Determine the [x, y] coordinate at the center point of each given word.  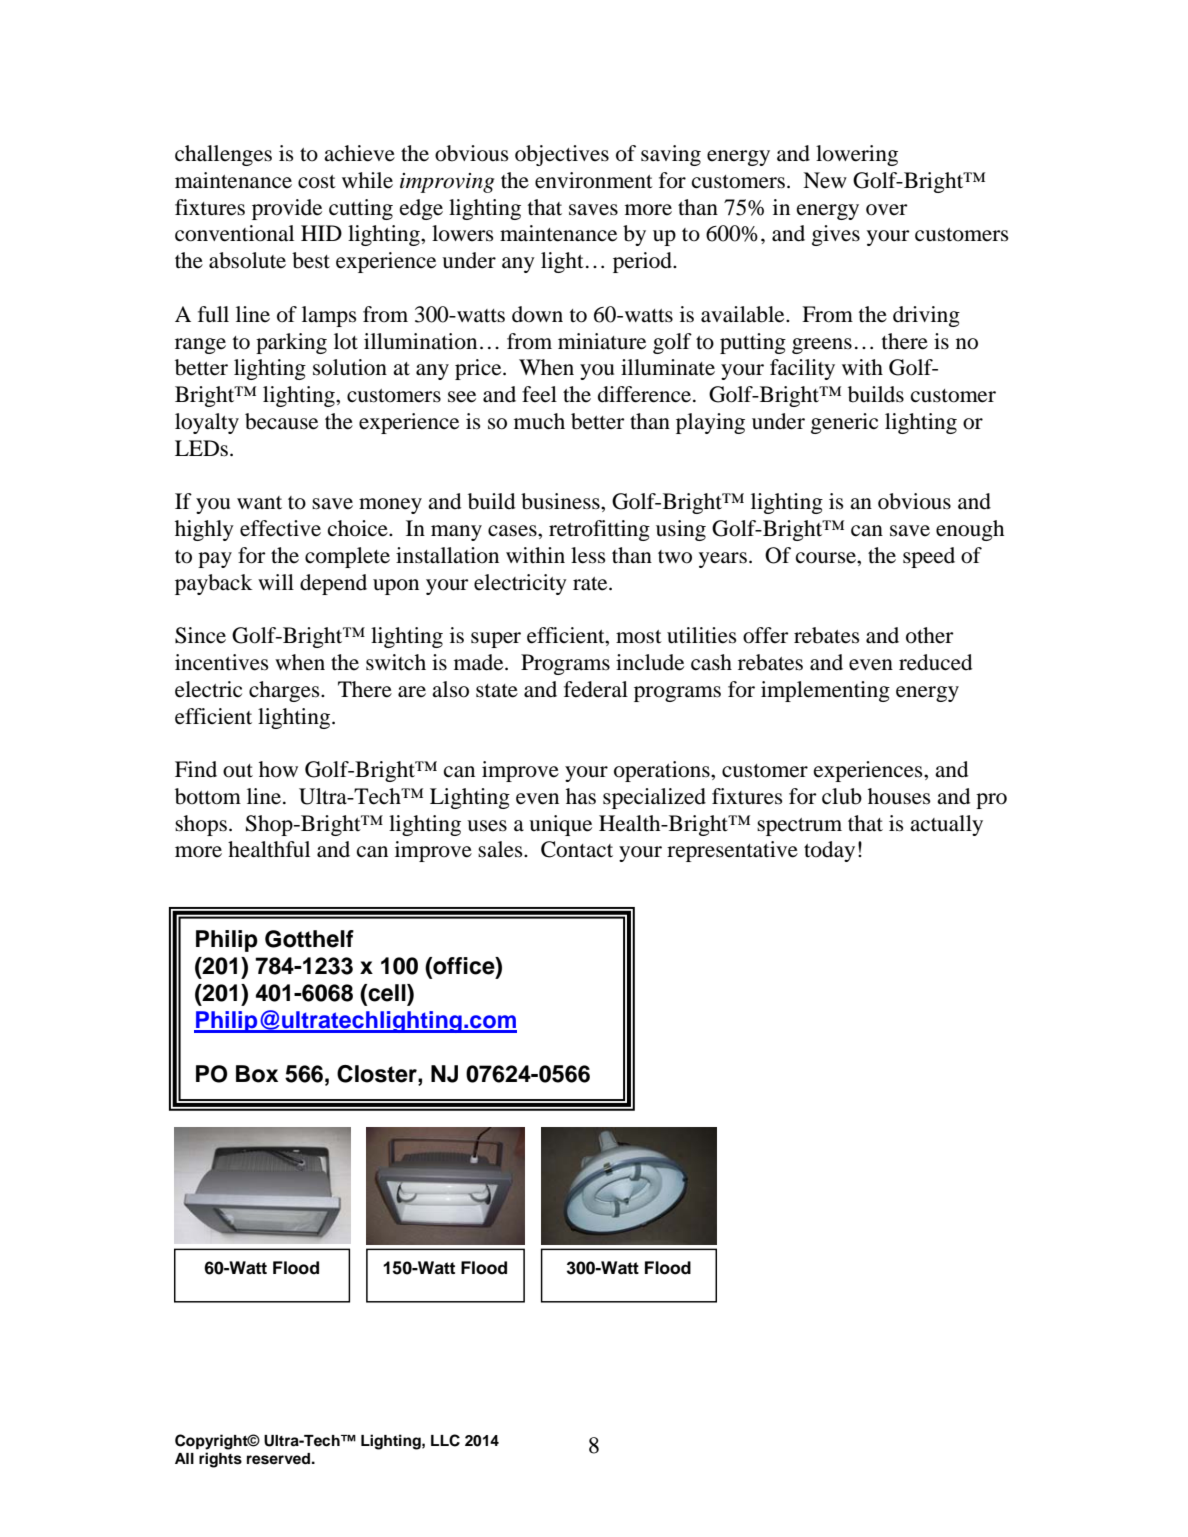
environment [594, 180]
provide [287, 209]
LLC [445, 1440]
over [887, 210]
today [829, 851]
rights [220, 1460]
